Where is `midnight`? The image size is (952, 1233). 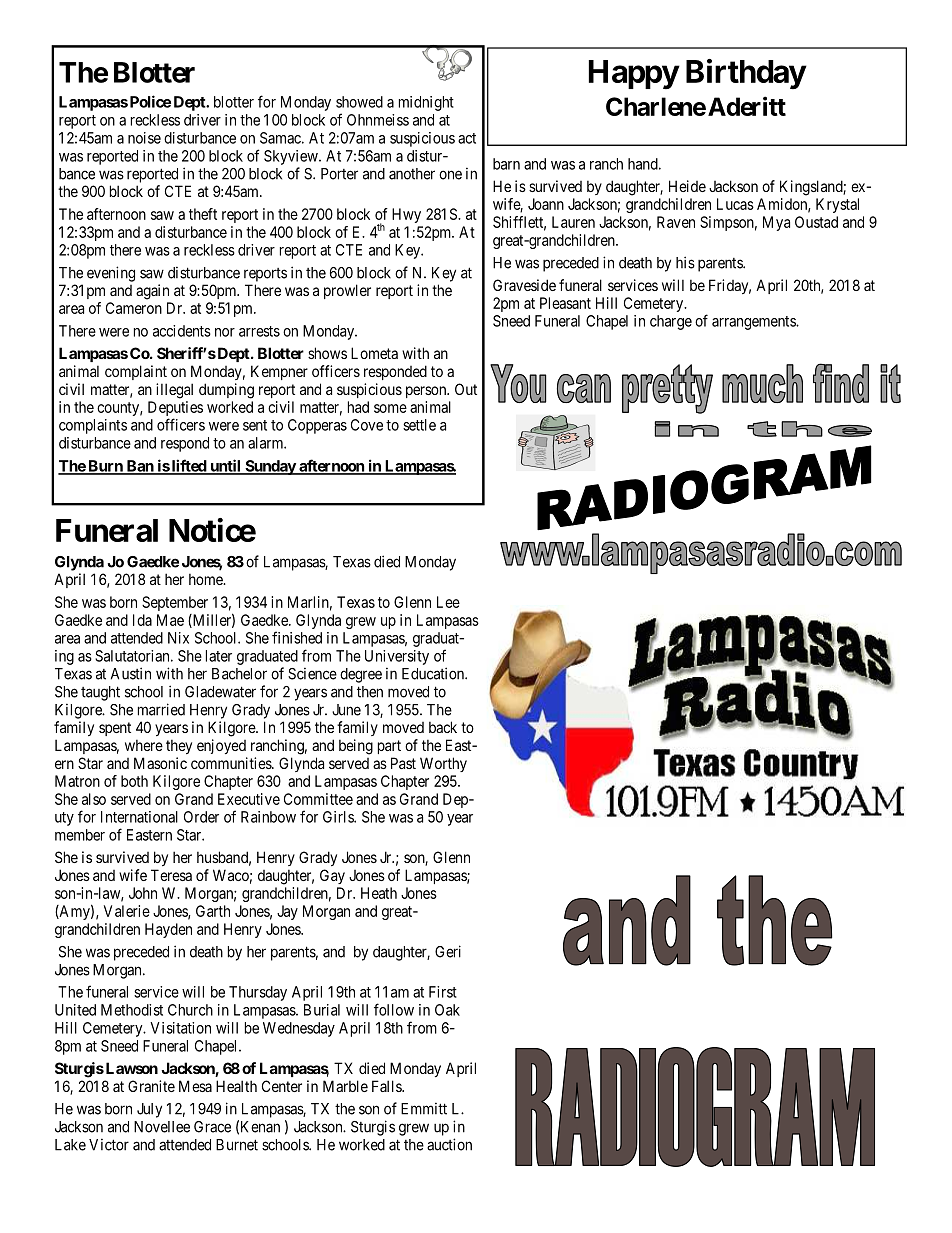
midnight is located at coordinates (426, 103).
